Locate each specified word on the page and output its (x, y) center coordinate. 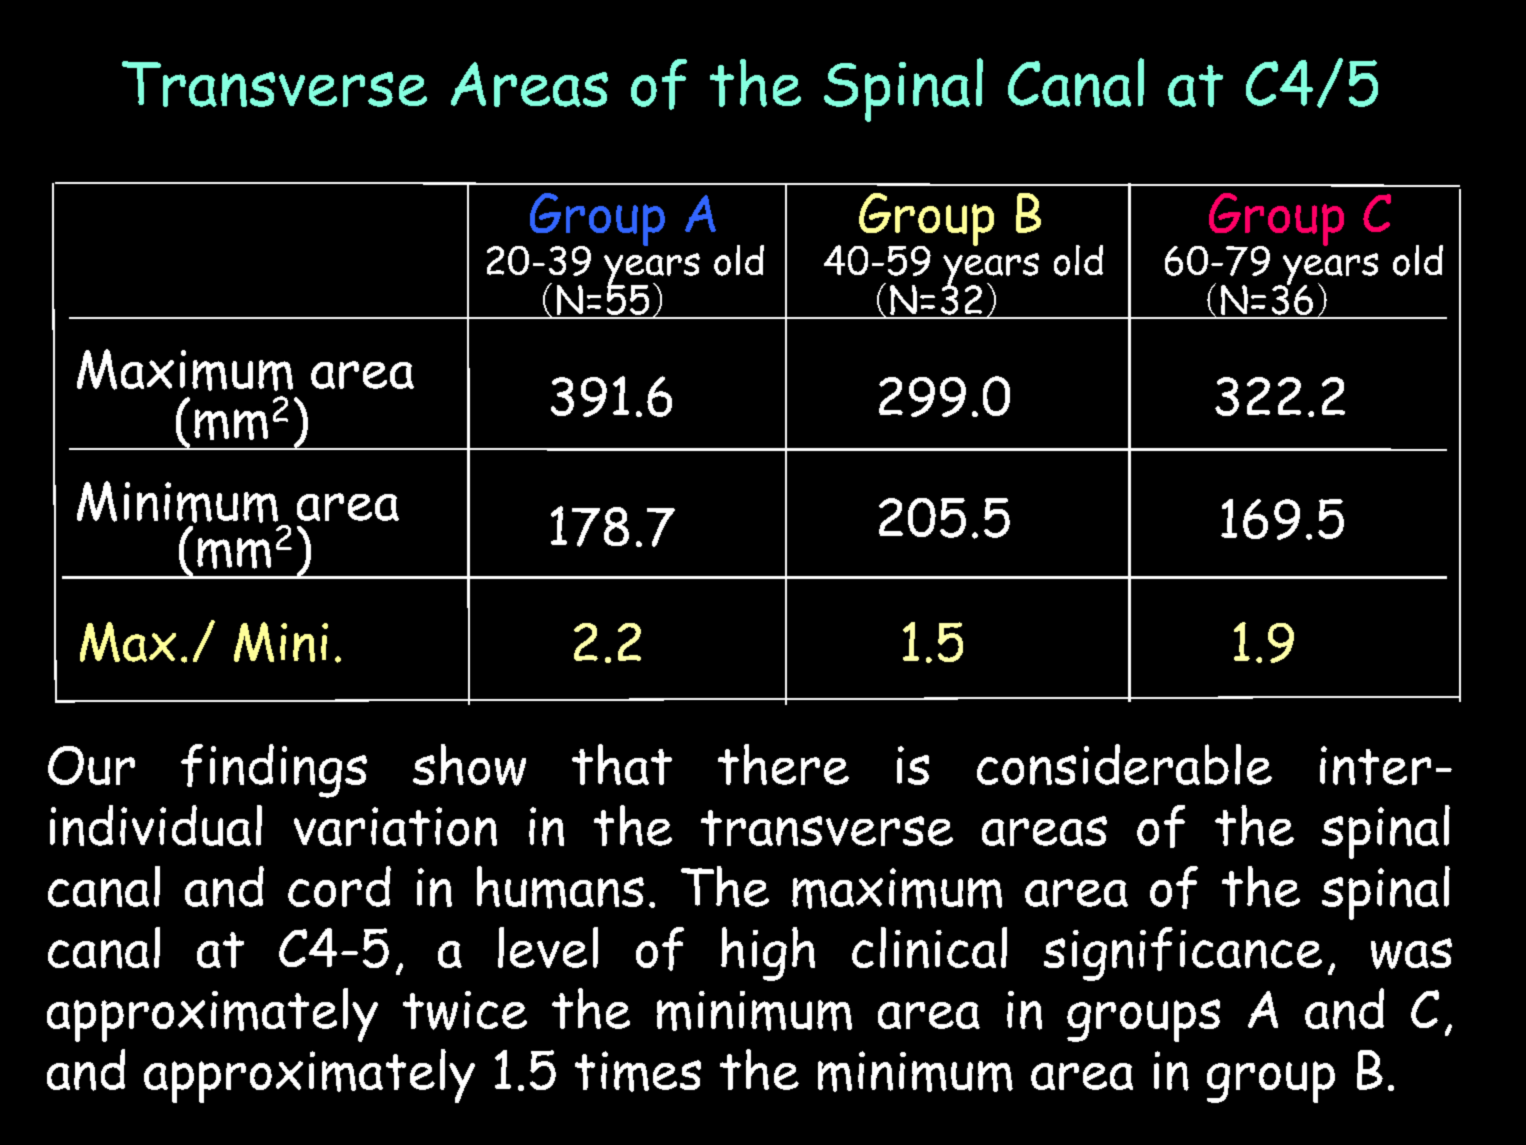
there (783, 764)
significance (1183, 954)
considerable (1124, 764)
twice (465, 1010)
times (638, 1071)
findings (274, 771)
